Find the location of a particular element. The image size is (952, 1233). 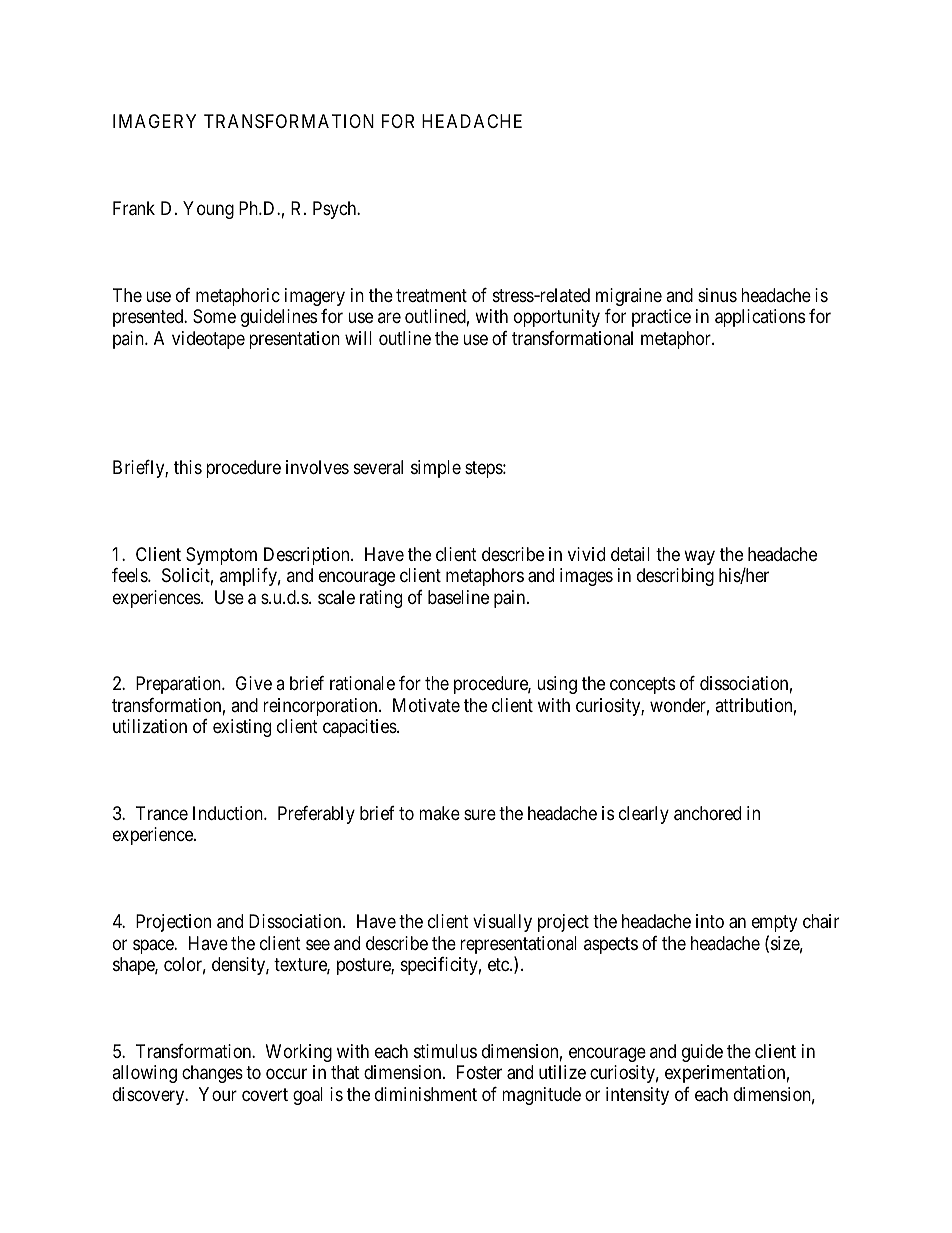

simple is located at coordinates (436, 469).
